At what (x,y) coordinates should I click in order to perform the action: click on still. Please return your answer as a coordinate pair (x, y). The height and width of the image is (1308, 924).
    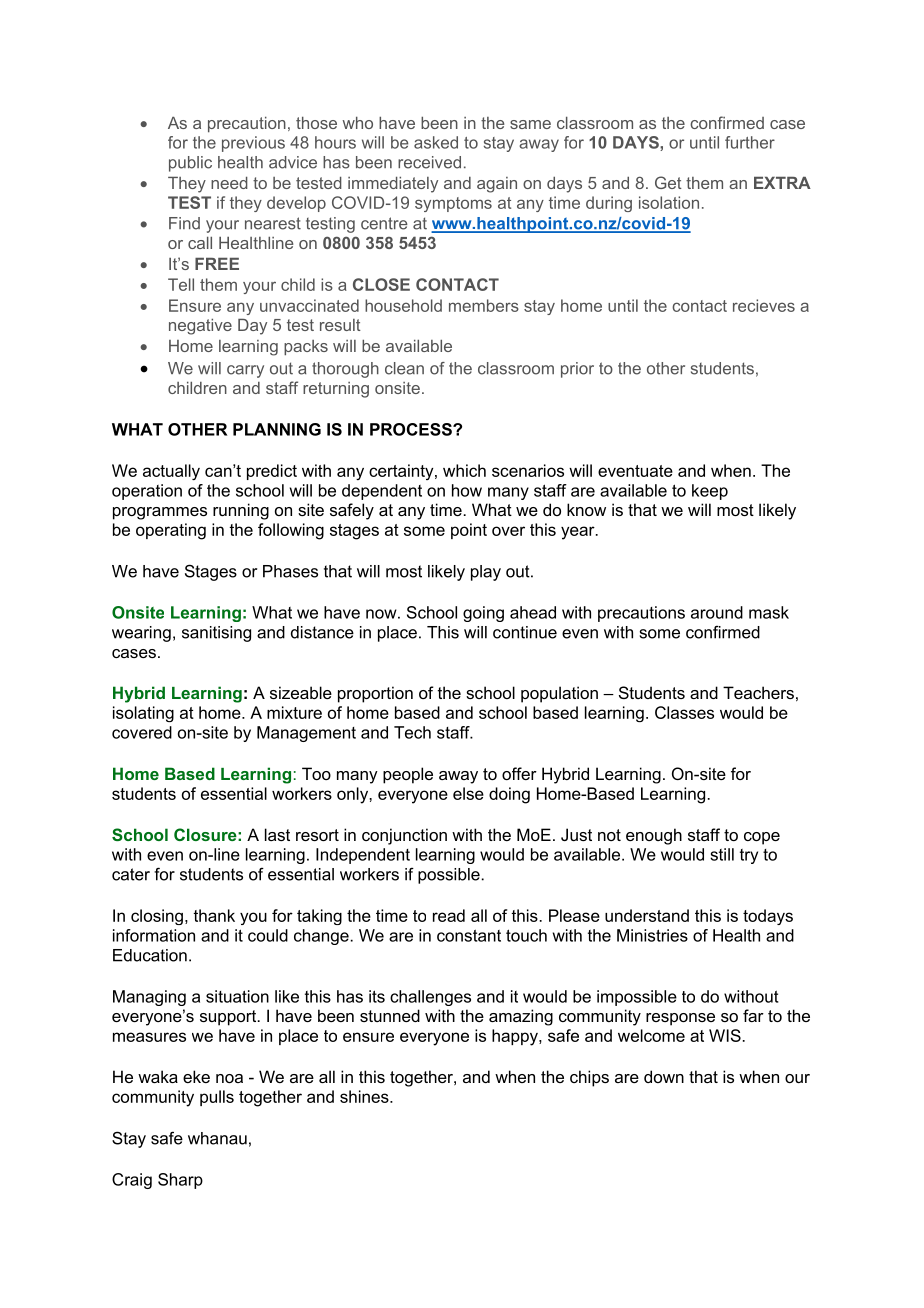
    Looking at the image, I should click on (722, 854).
